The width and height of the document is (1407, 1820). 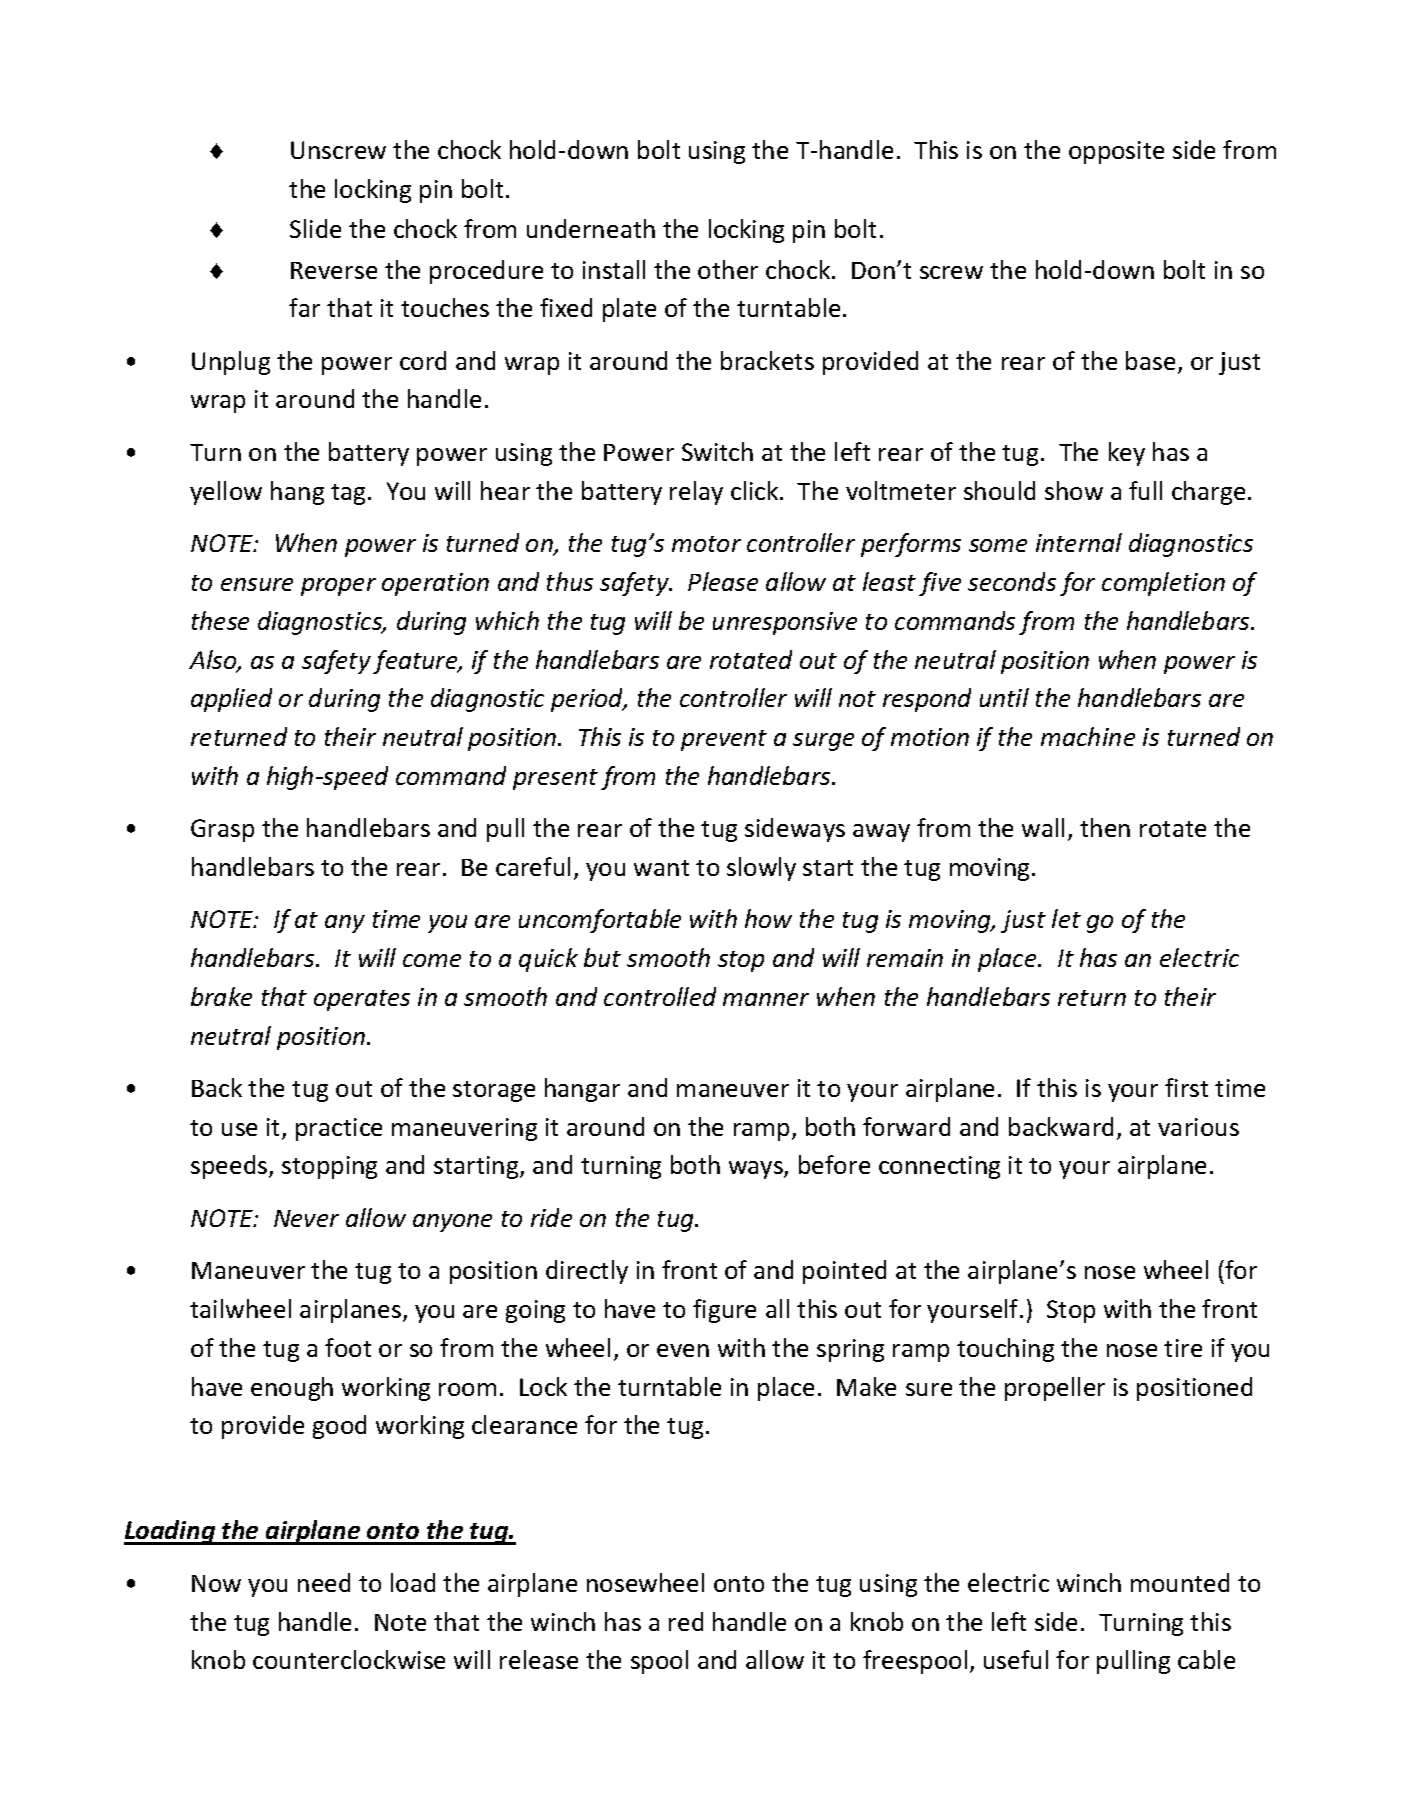 I want to click on proper, so click(x=338, y=587).
